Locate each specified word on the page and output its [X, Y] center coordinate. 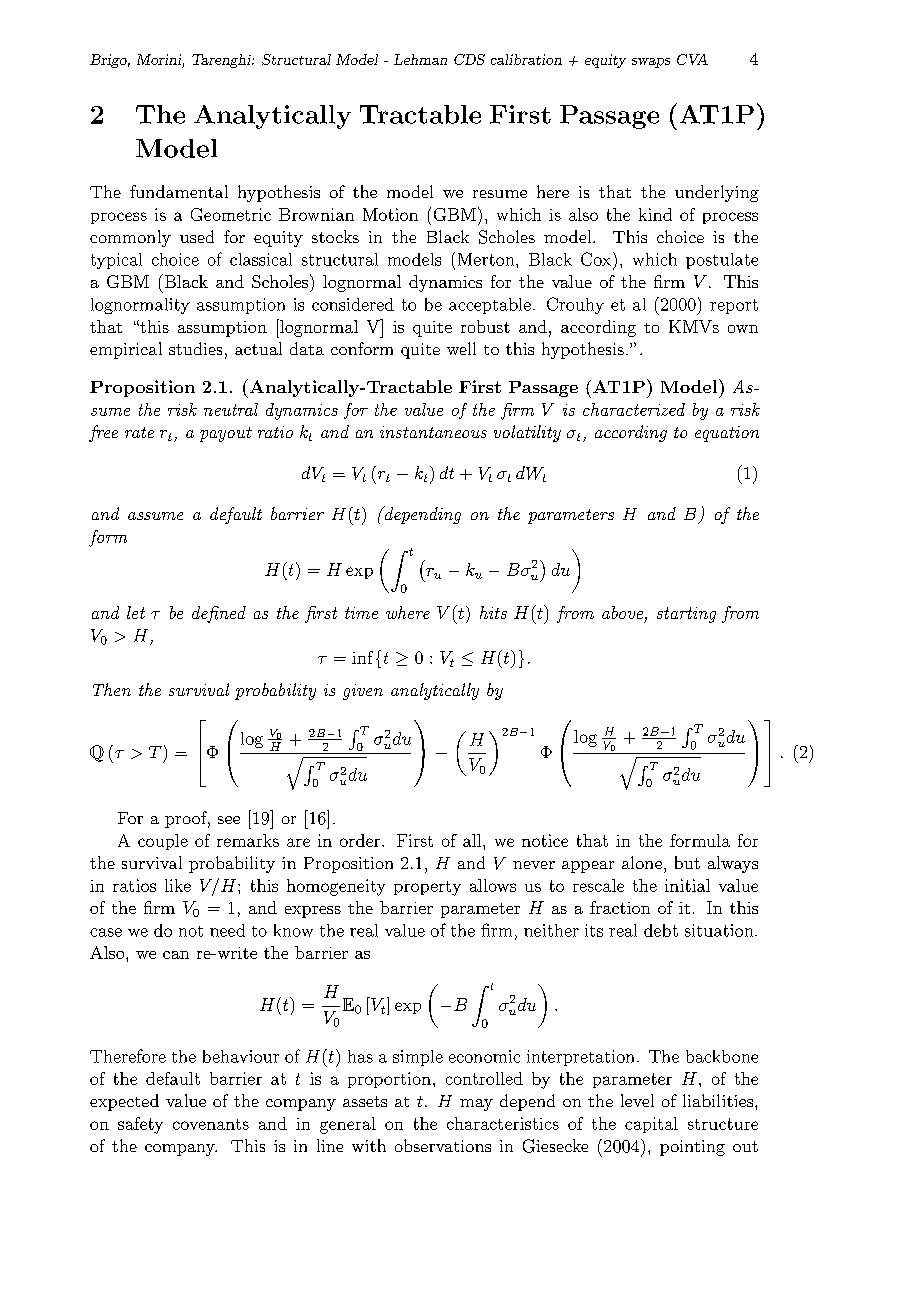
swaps [651, 63]
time [361, 613]
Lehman [420, 59]
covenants [211, 1124]
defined [219, 614]
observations [443, 1145]
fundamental [179, 191]
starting [686, 615]
